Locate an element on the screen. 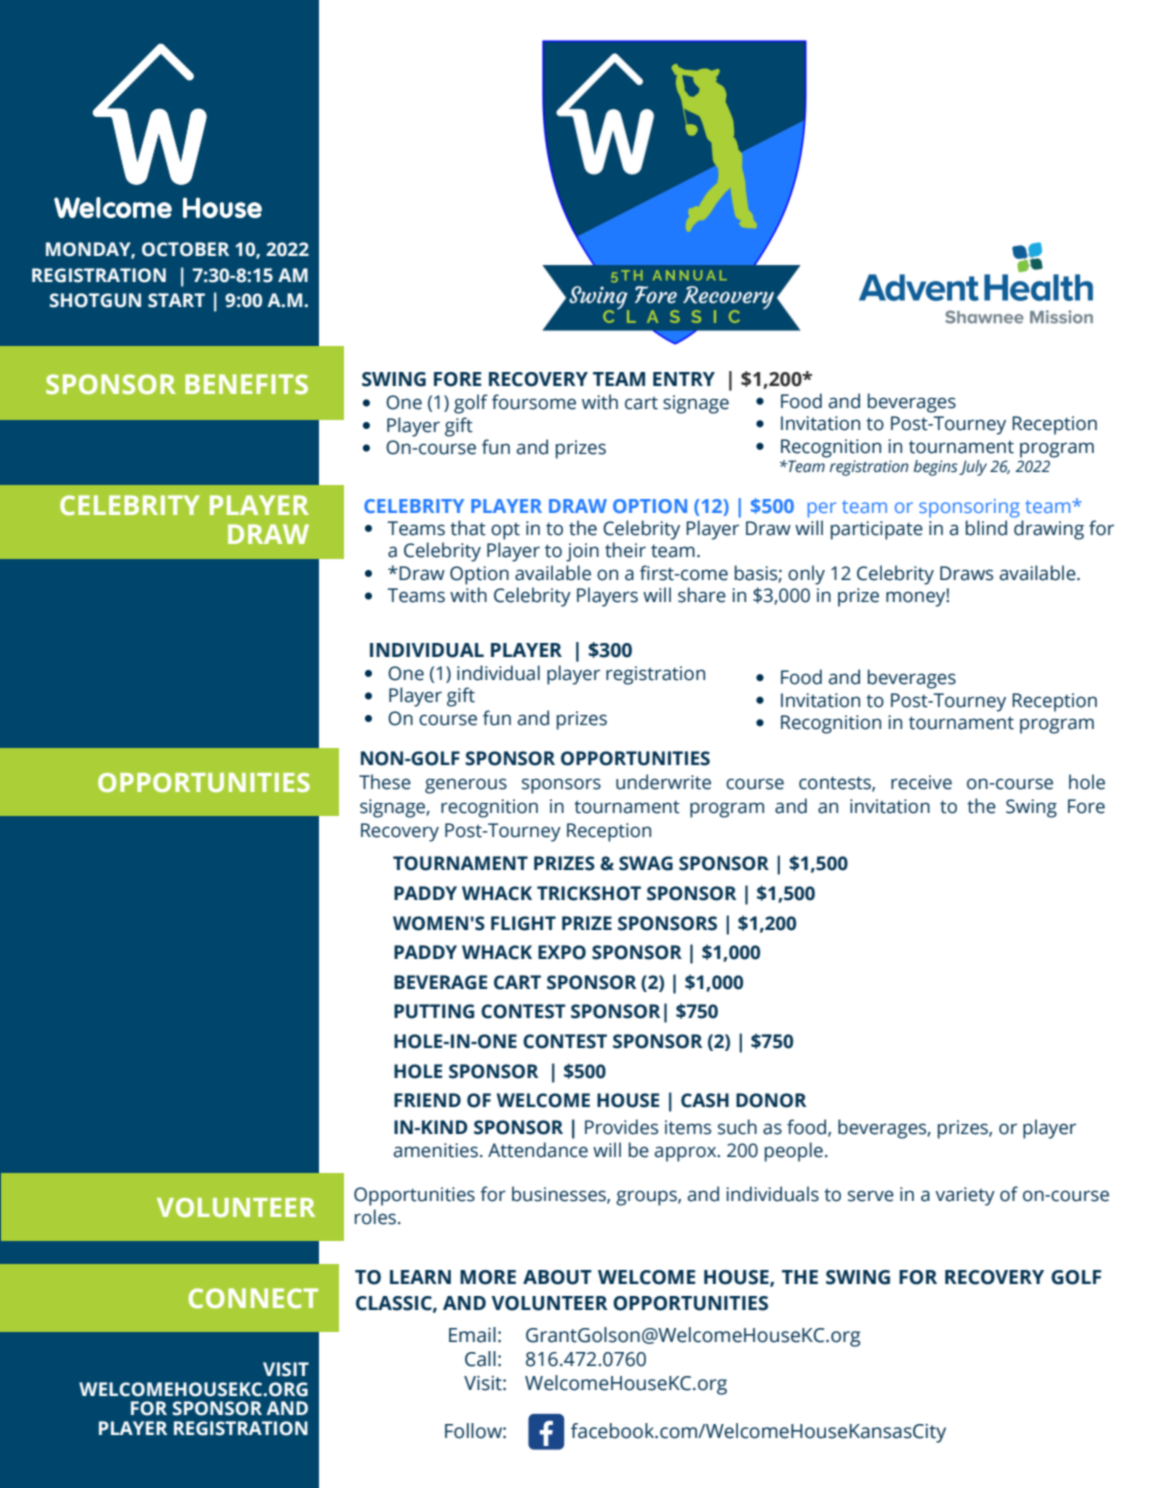 The width and height of the screenshot is (1150, 1488). CONNECT is located at coordinates (253, 1298).
